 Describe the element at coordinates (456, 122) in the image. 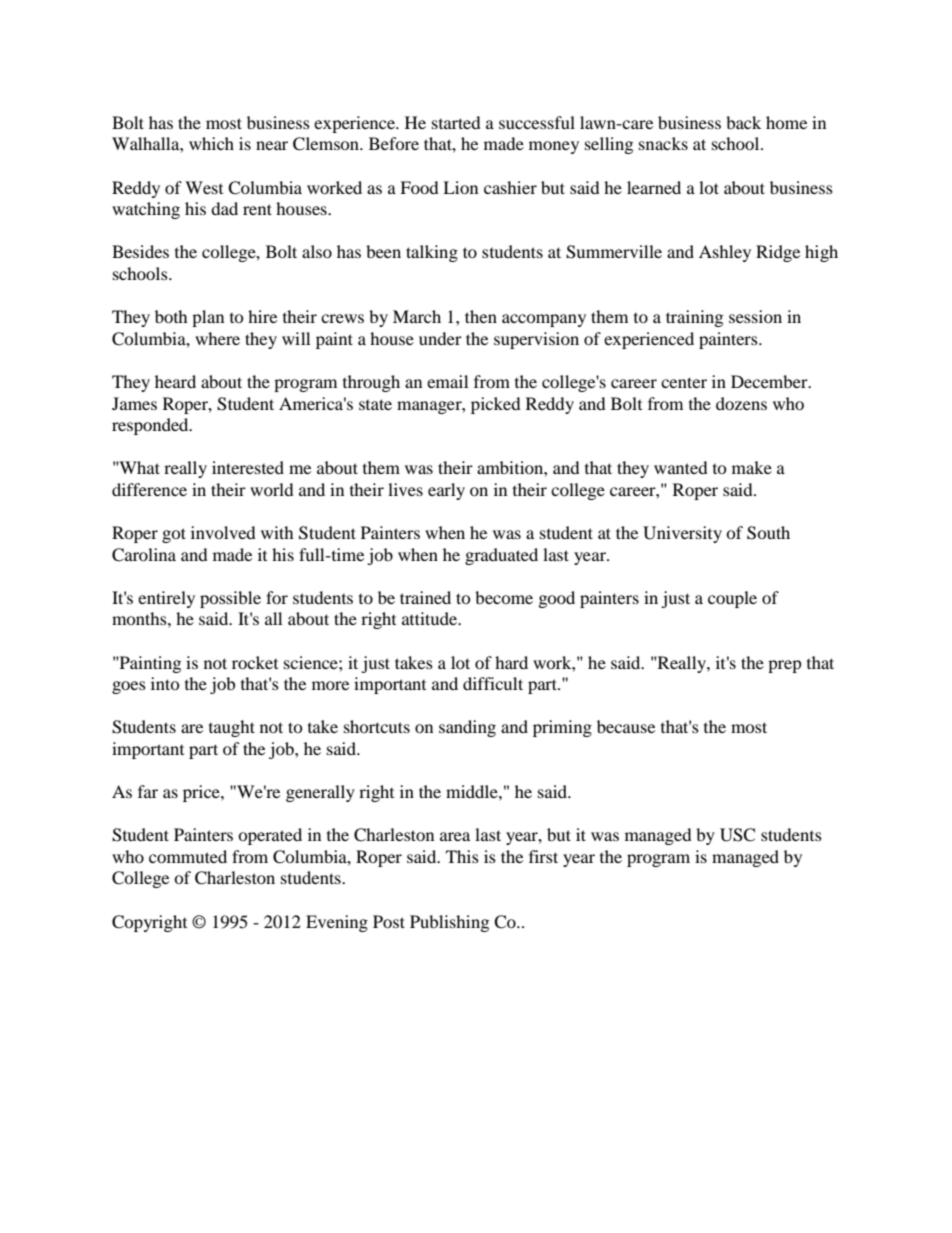

I see `started` at that location.
